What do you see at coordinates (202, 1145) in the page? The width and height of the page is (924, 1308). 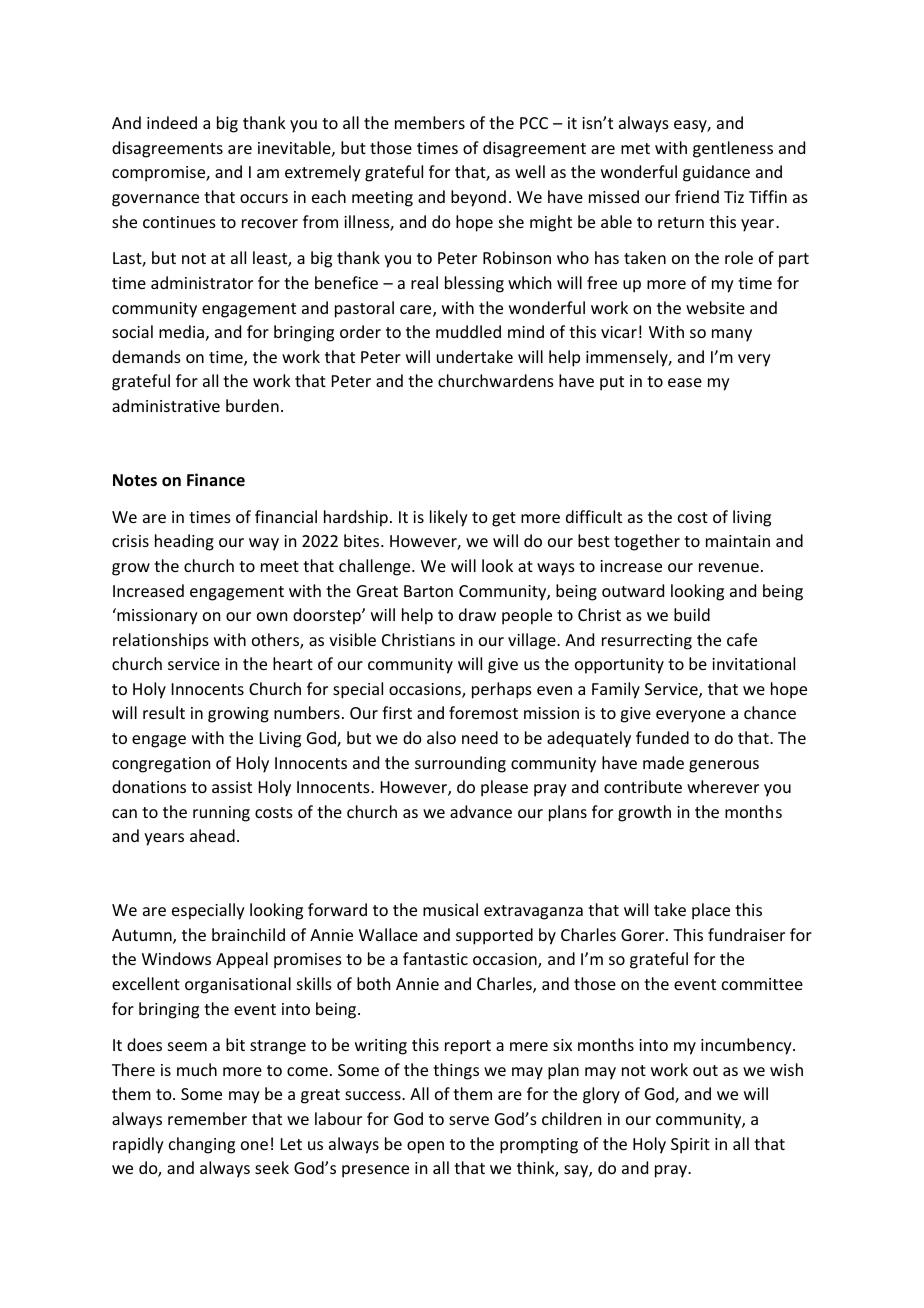 I see `changing` at bounding box center [202, 1145].
